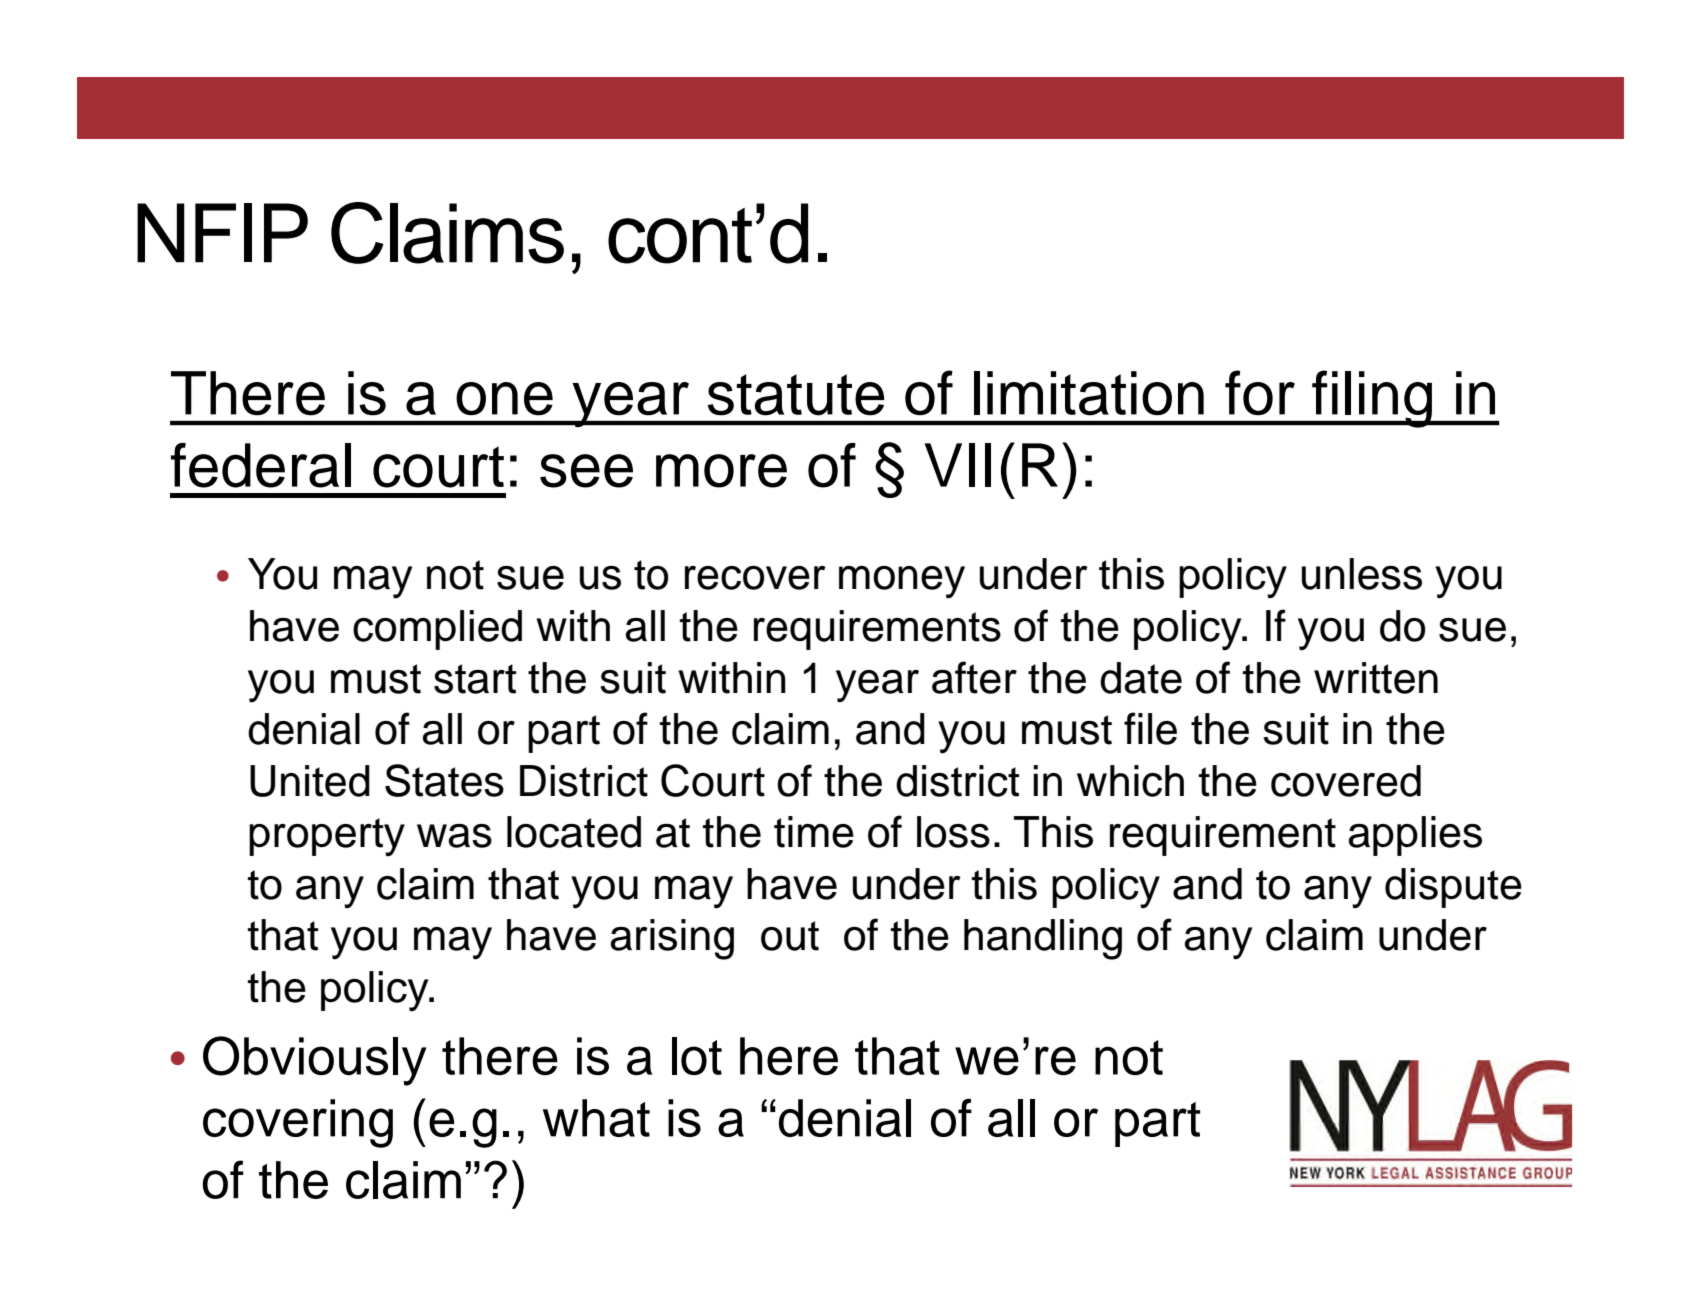 This image has height=1315, width=1701. What do you see at coordinates (697, 1056) in the image?
I see `lot` at bounding box center [697, 1056].
